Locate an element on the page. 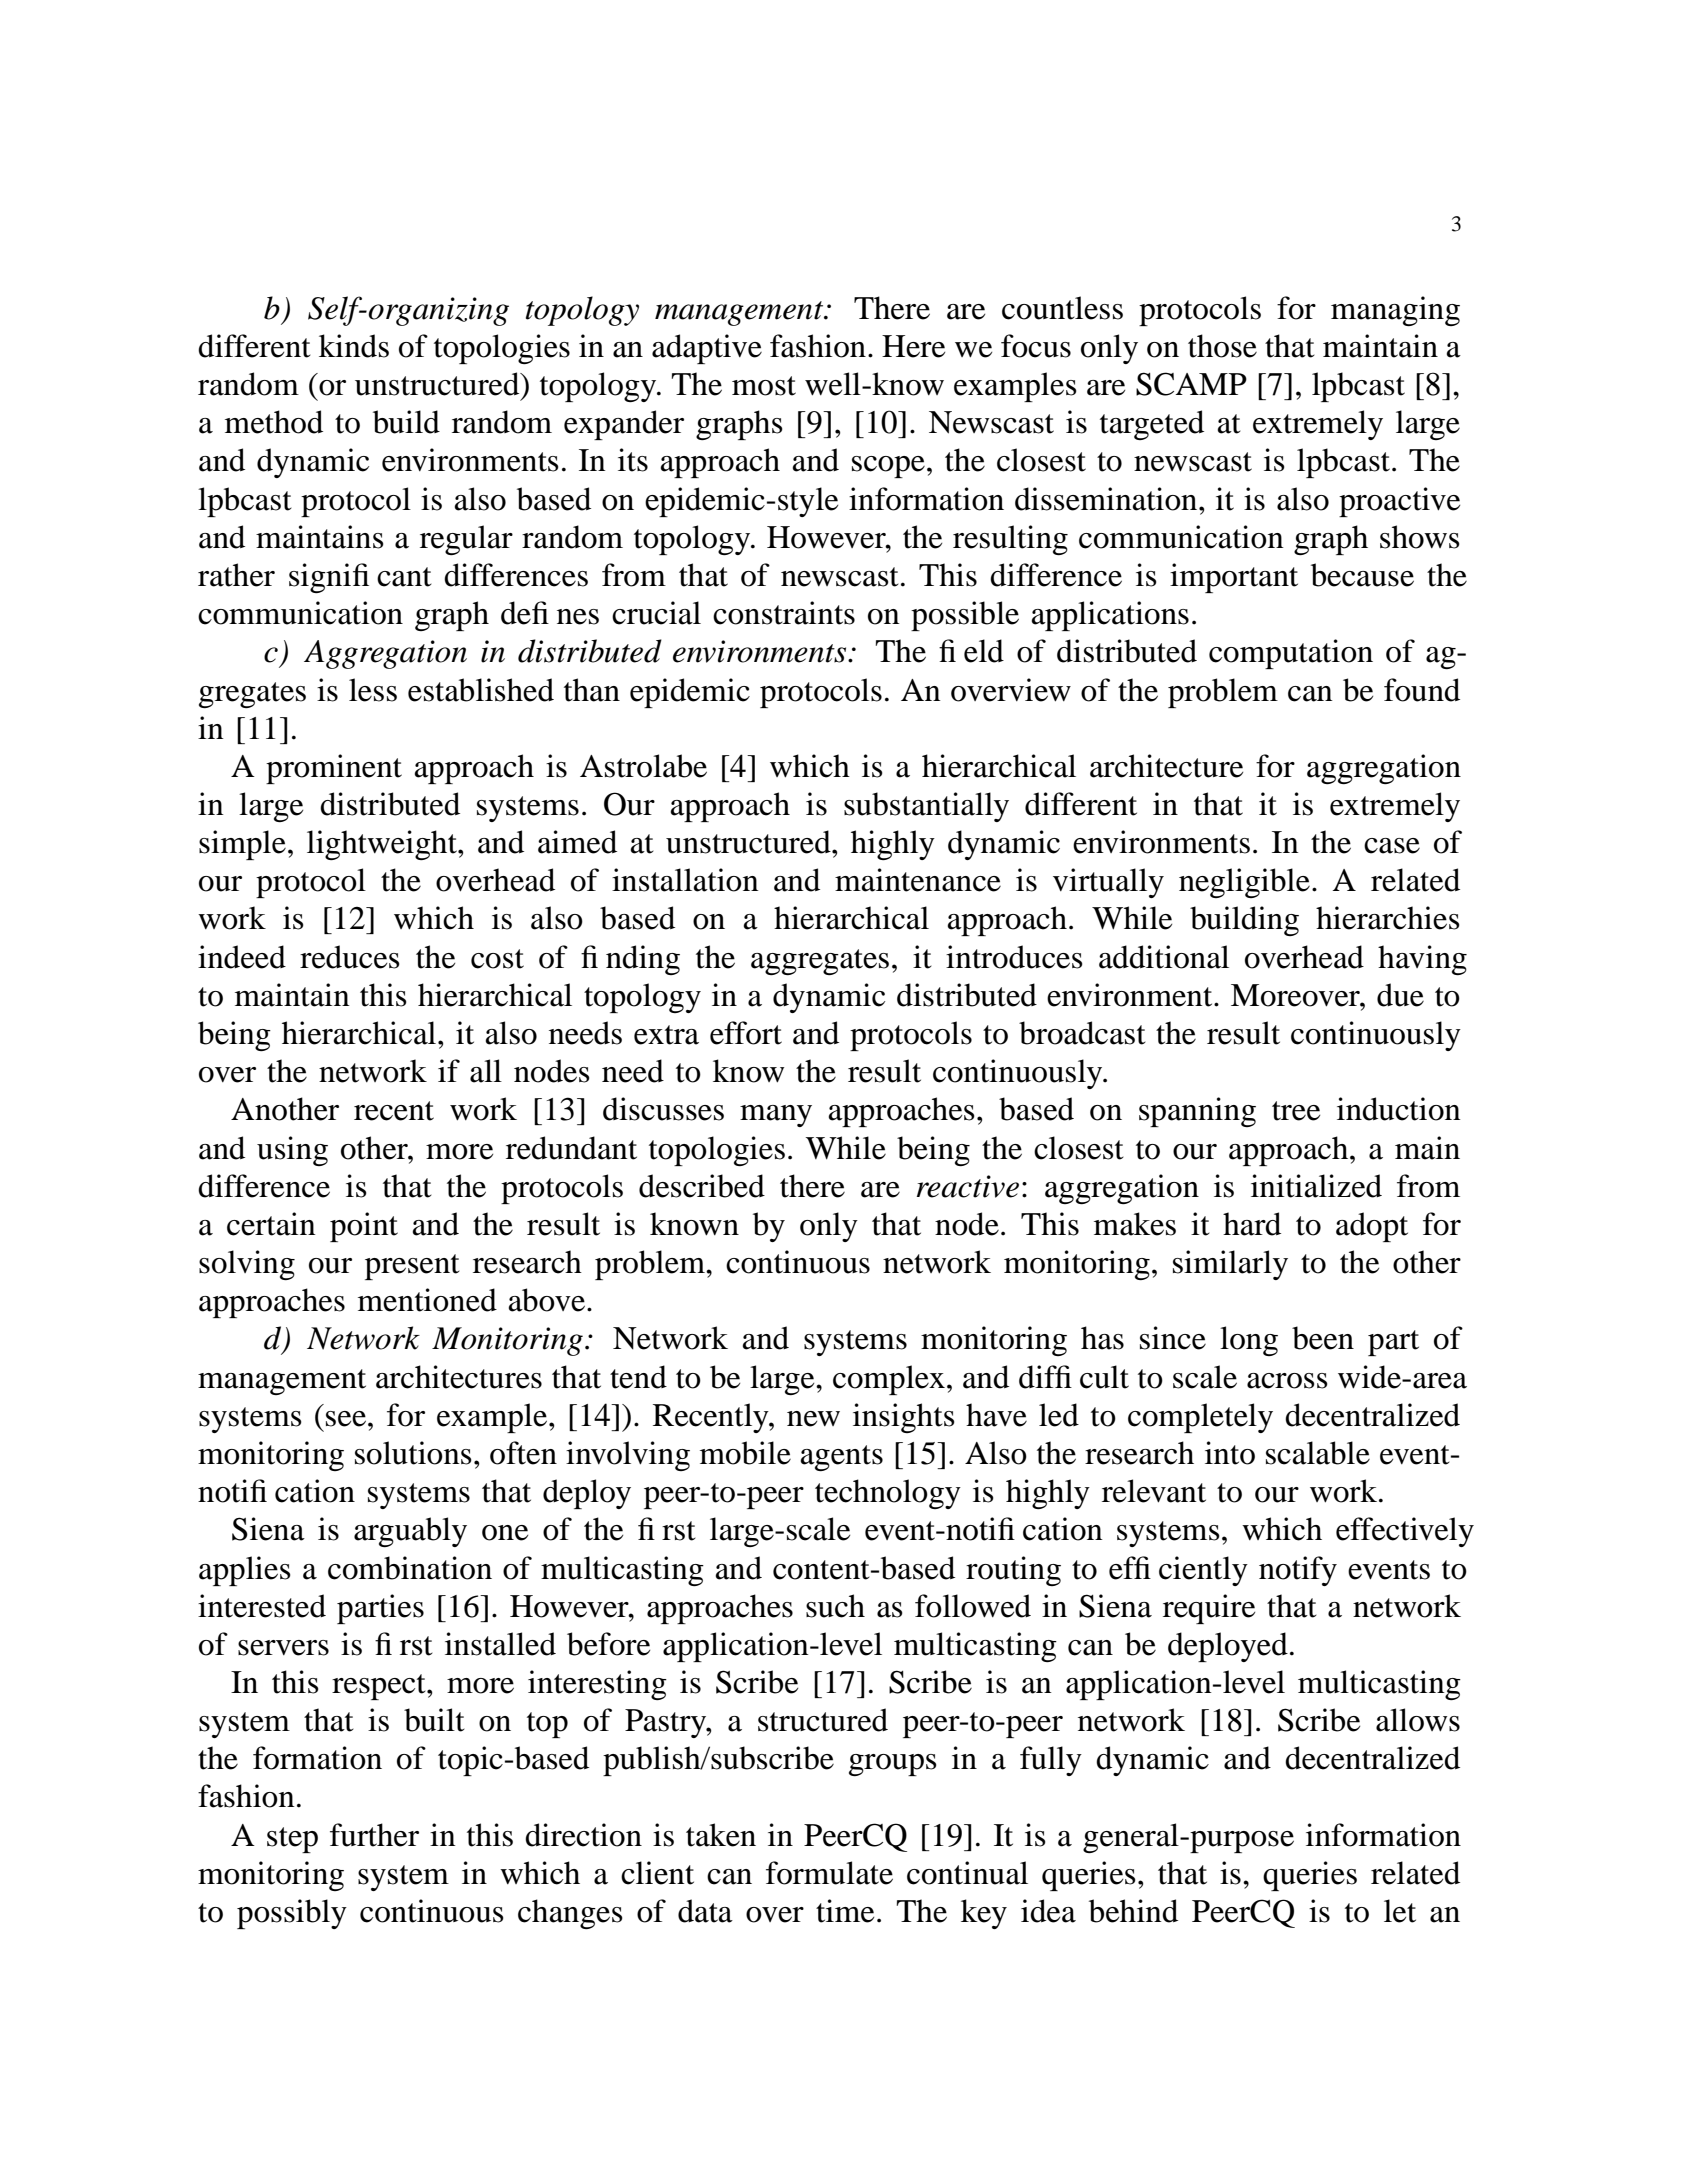 The width and height of the document is (1685, 2180). further is located at coordinates (374, 1835).
